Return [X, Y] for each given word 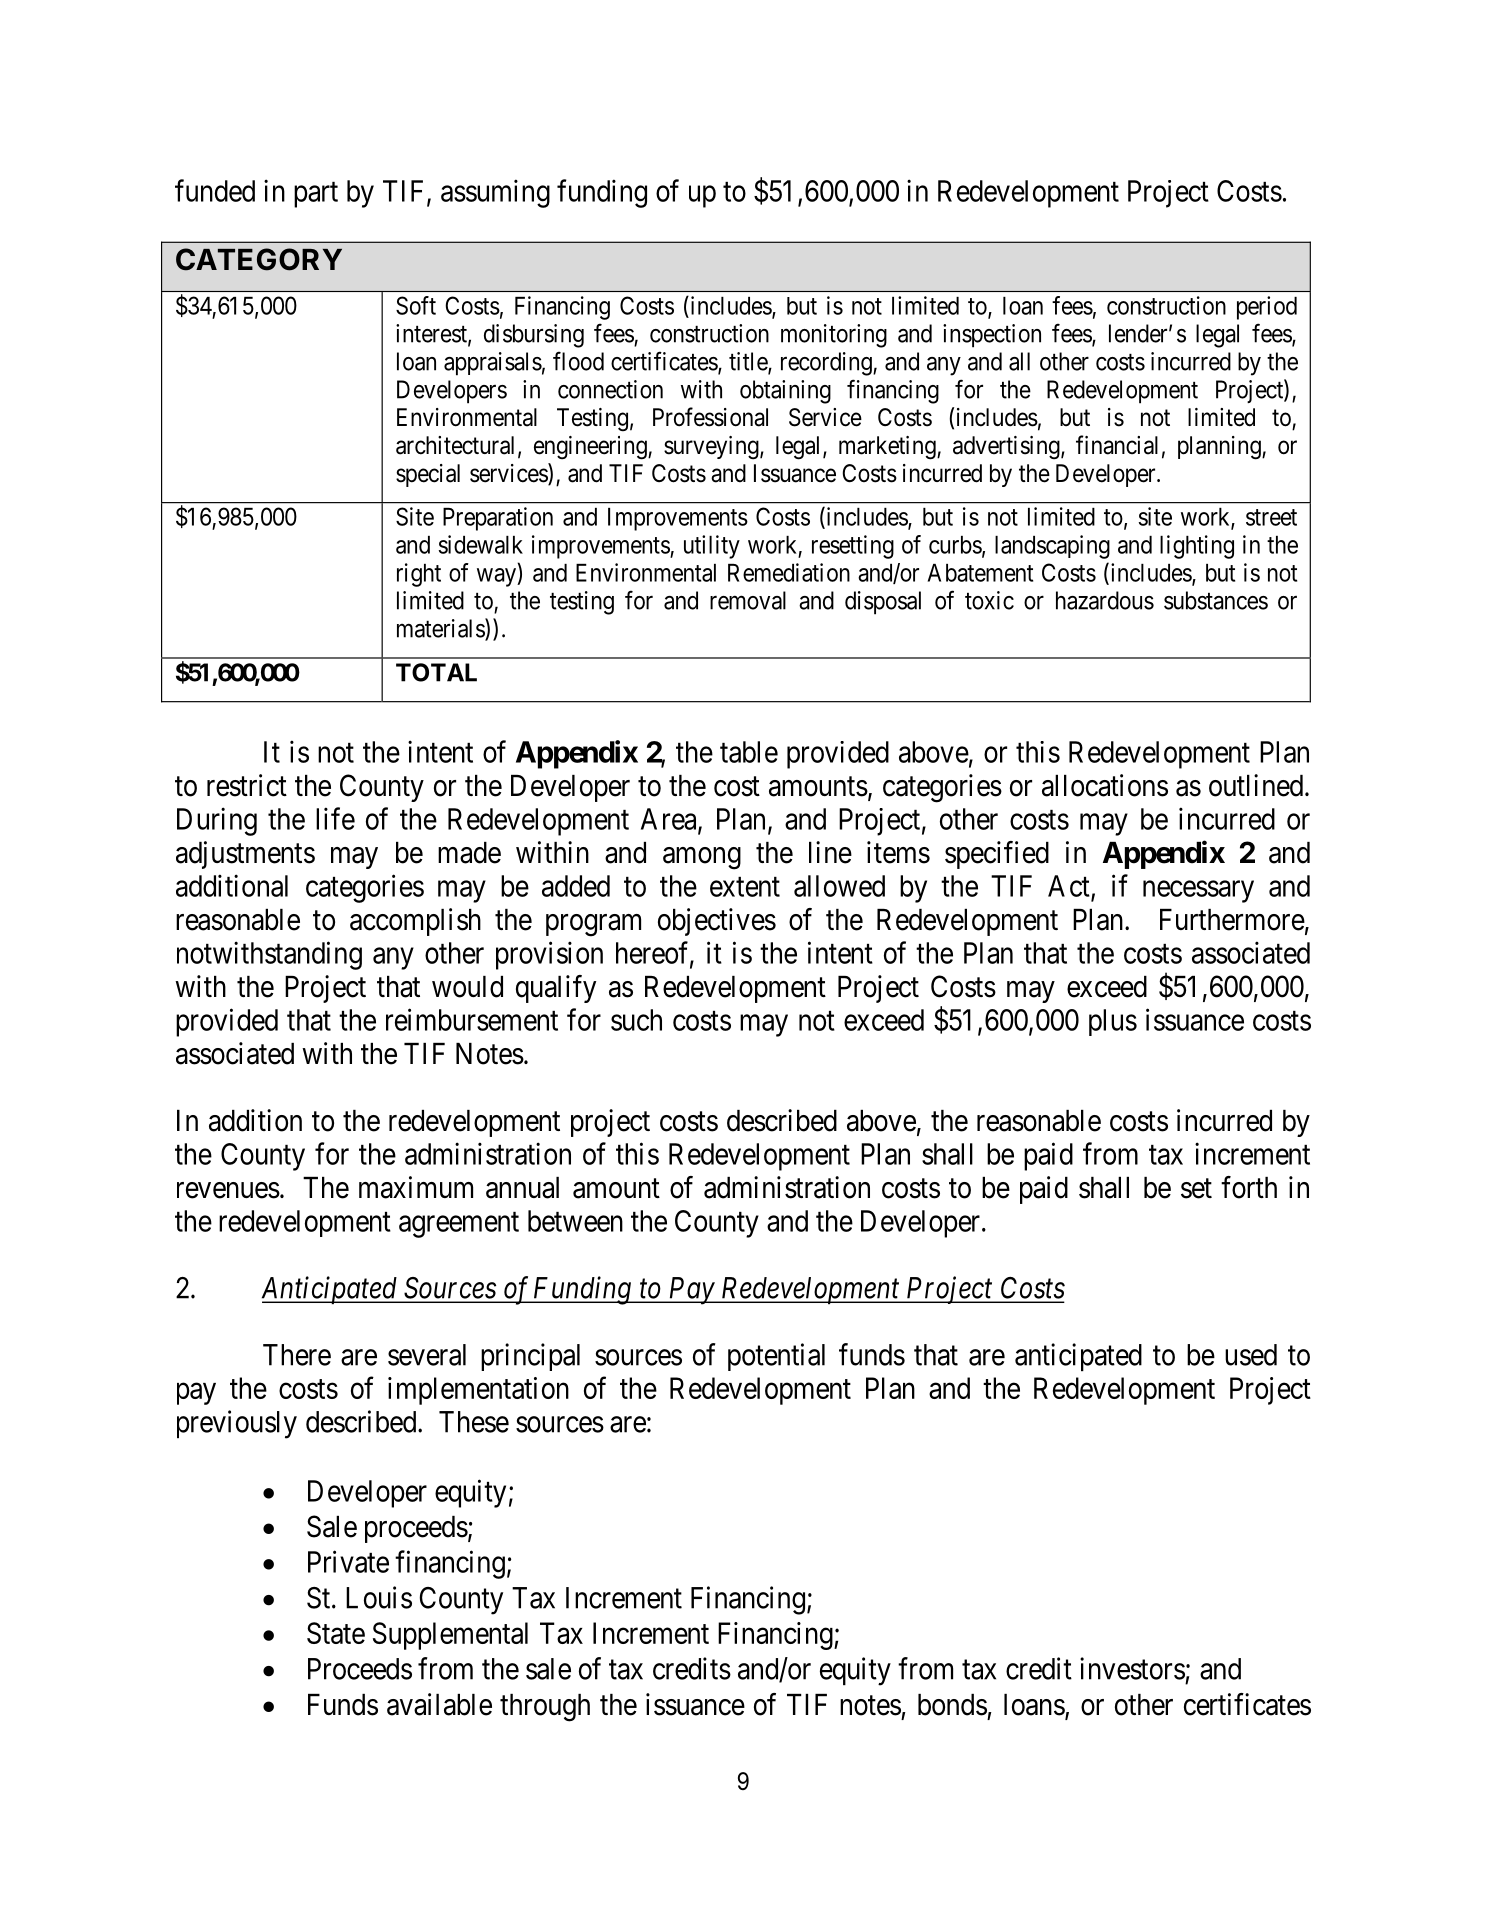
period [1267, 308]
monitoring [834, 336]
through [545, 1708]
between [575, 1221]
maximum [416, 1187]
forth [1249, 1187]
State [336, 1633]
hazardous [1105, 600]
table [749, 752]
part [316, 195]
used [1251, 1355]
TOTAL [436, 672]
